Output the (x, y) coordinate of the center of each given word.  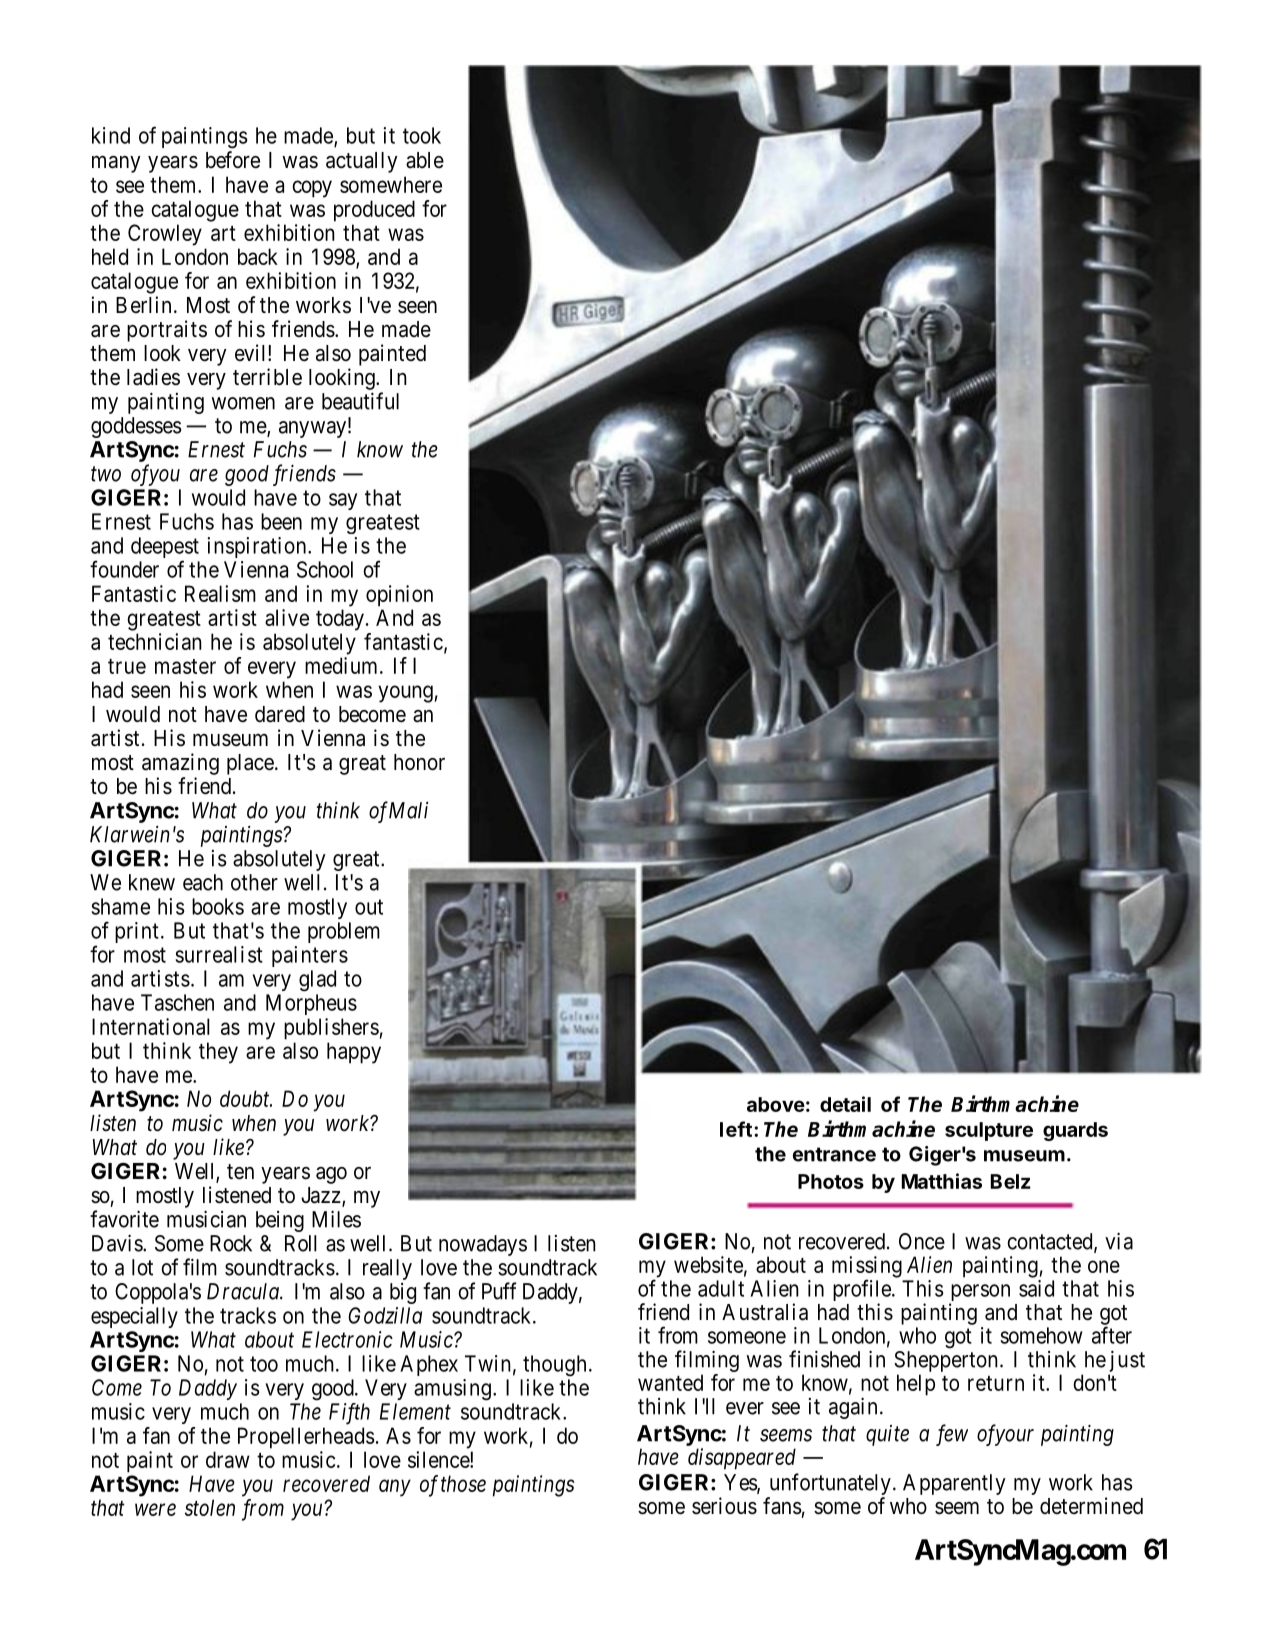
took (422, 135)
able (425, 160)
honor (419, 762)
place (250, 764)
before (233, 160)
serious (724, 1506)
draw (228, 1459)
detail (845, 1104)
